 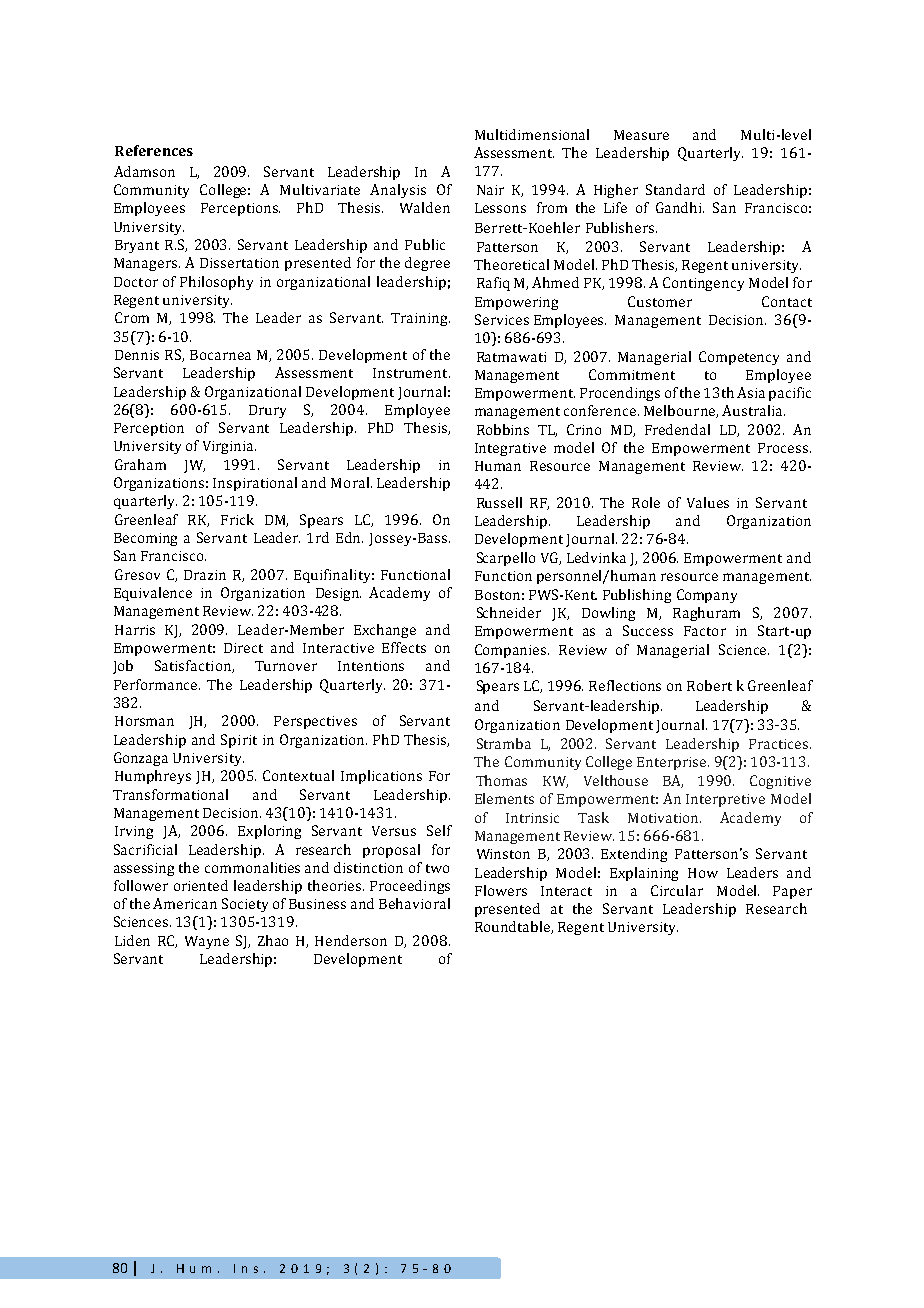 What do you see at coordinates (510, 449) in the document?
I see `Integrative` at bounding box center [510, 449].
